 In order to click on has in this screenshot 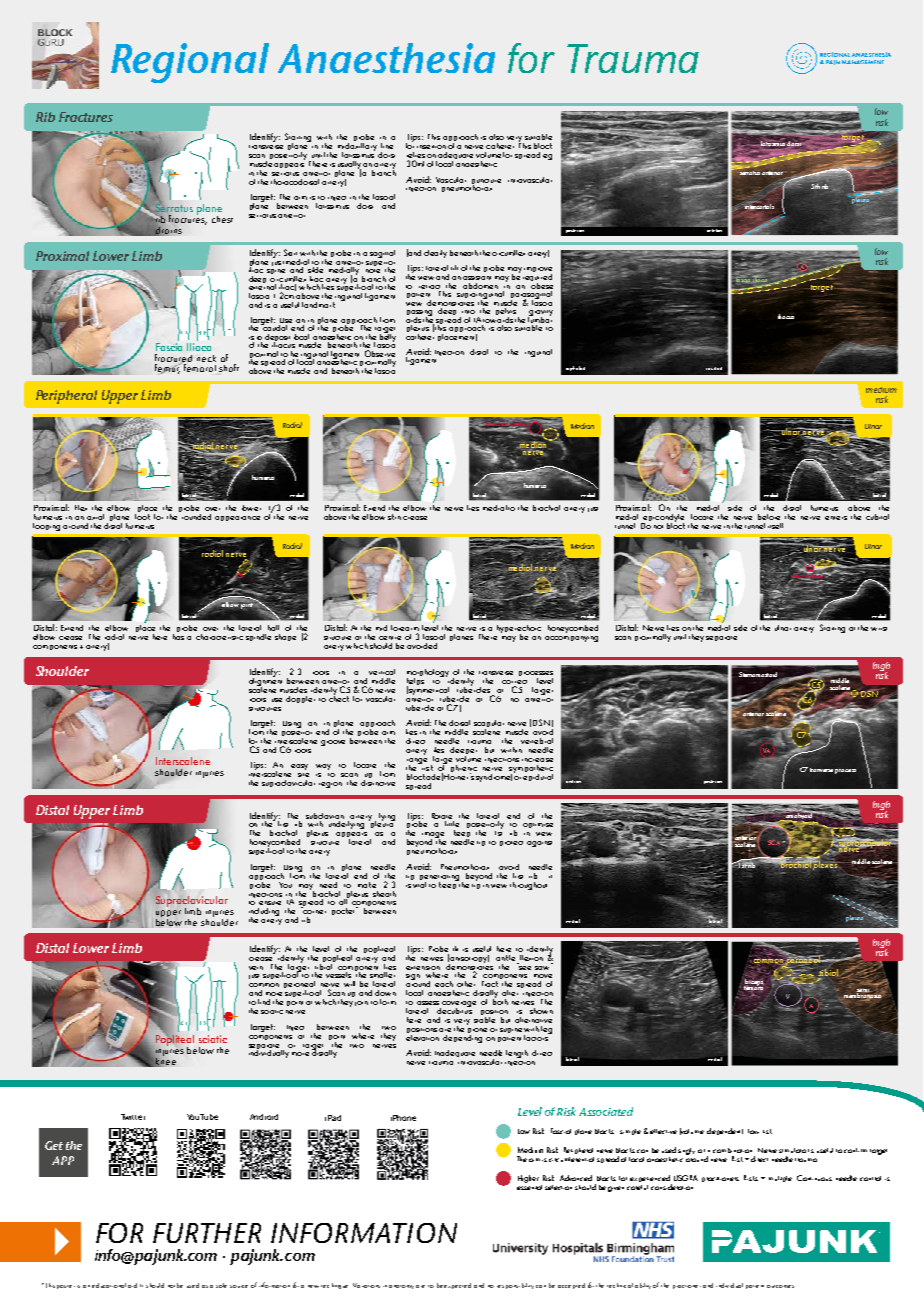, I will do `click(178, 635)`.
